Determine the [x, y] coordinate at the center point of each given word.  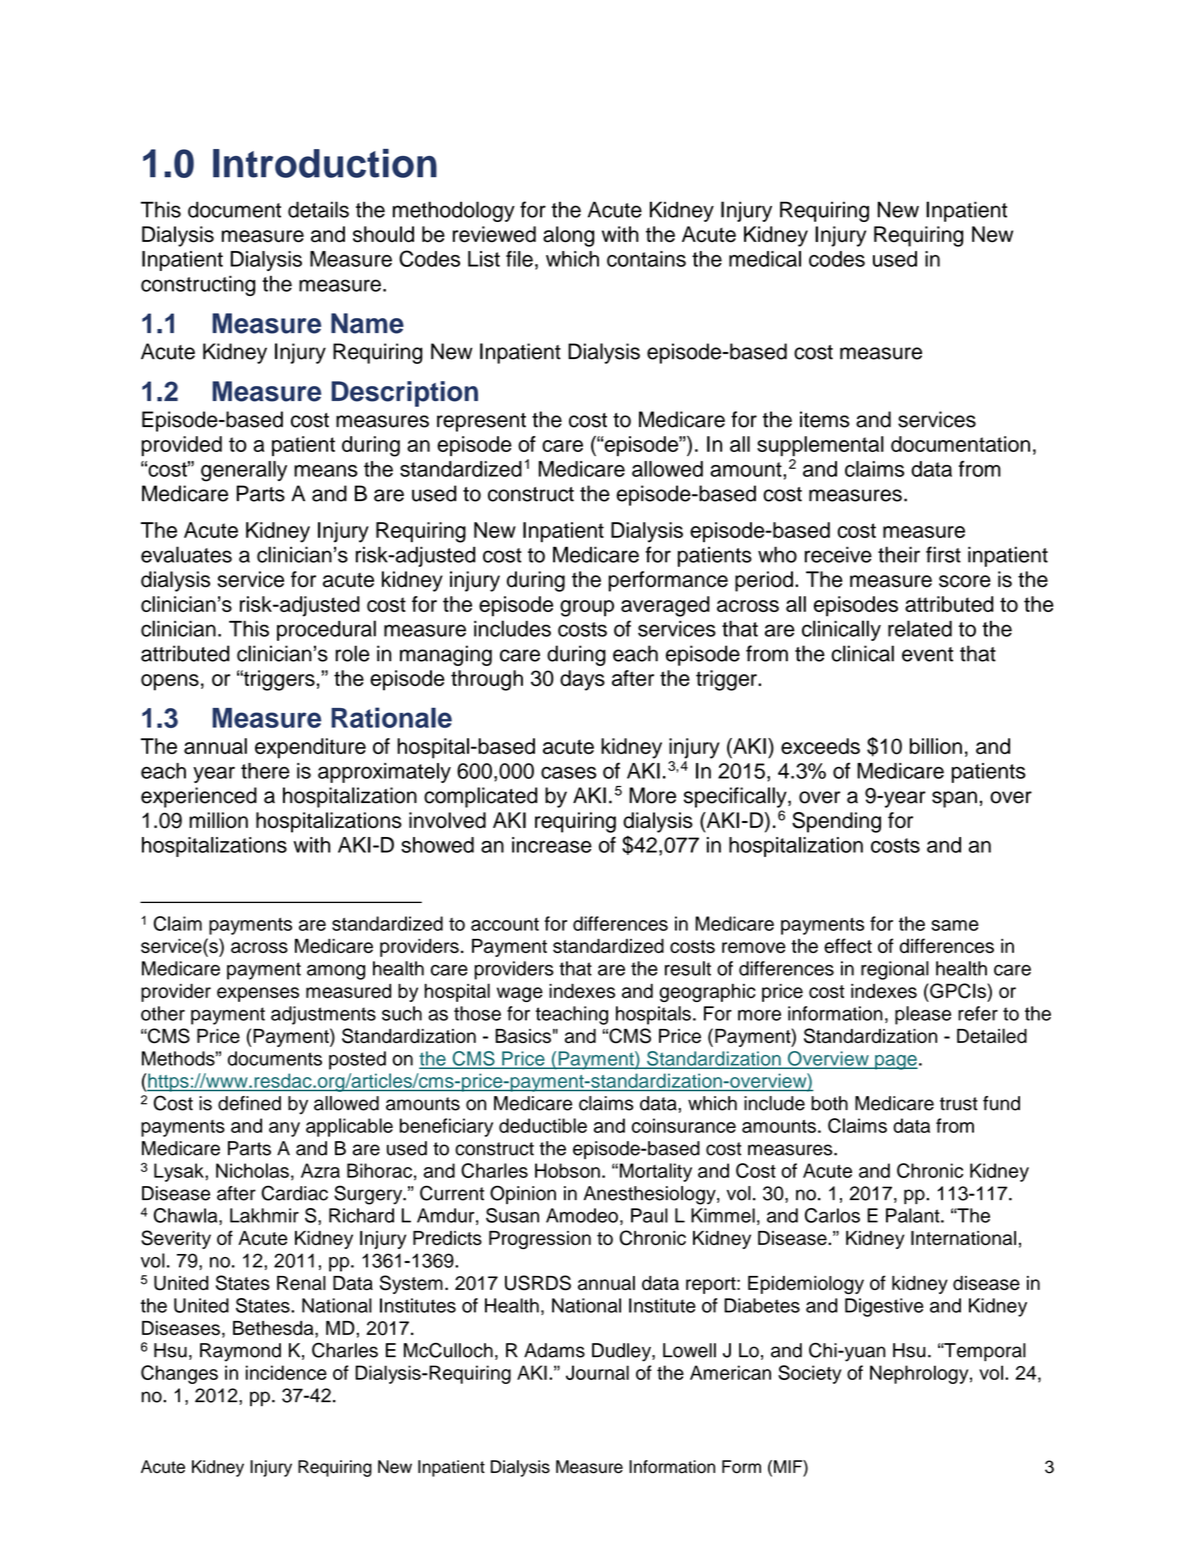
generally [244, 471]
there [265, 771]
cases [568, 772]
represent [481, 422]
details [318, 209]
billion [936, 746]
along [568, 236]
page [895, 1062]
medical [765, 259]
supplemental [820, 446]
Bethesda [274, 1328]
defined [249, 1103]
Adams [554, 1350]
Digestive [884, 1307]
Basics [523, 1036]
